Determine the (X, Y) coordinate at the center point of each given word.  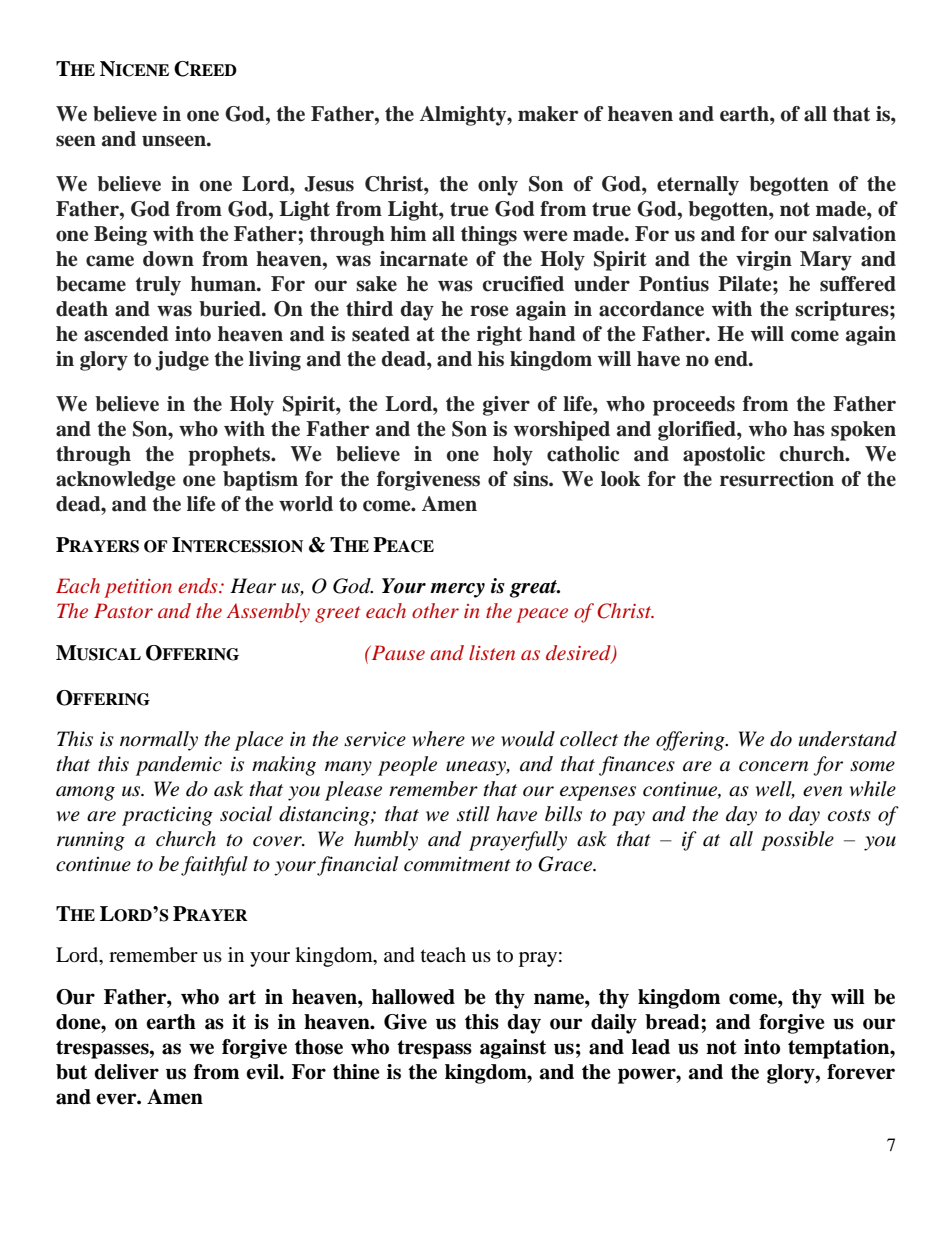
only (498, 186)
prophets (230, 456)
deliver (126, 1072)
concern (773, 766)
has (809, 429)
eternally (698, 186)
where (438, 738)
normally (159, 741)
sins (531, 479)
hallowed (413, 997)
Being (120, 236)
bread (673, 1022)
